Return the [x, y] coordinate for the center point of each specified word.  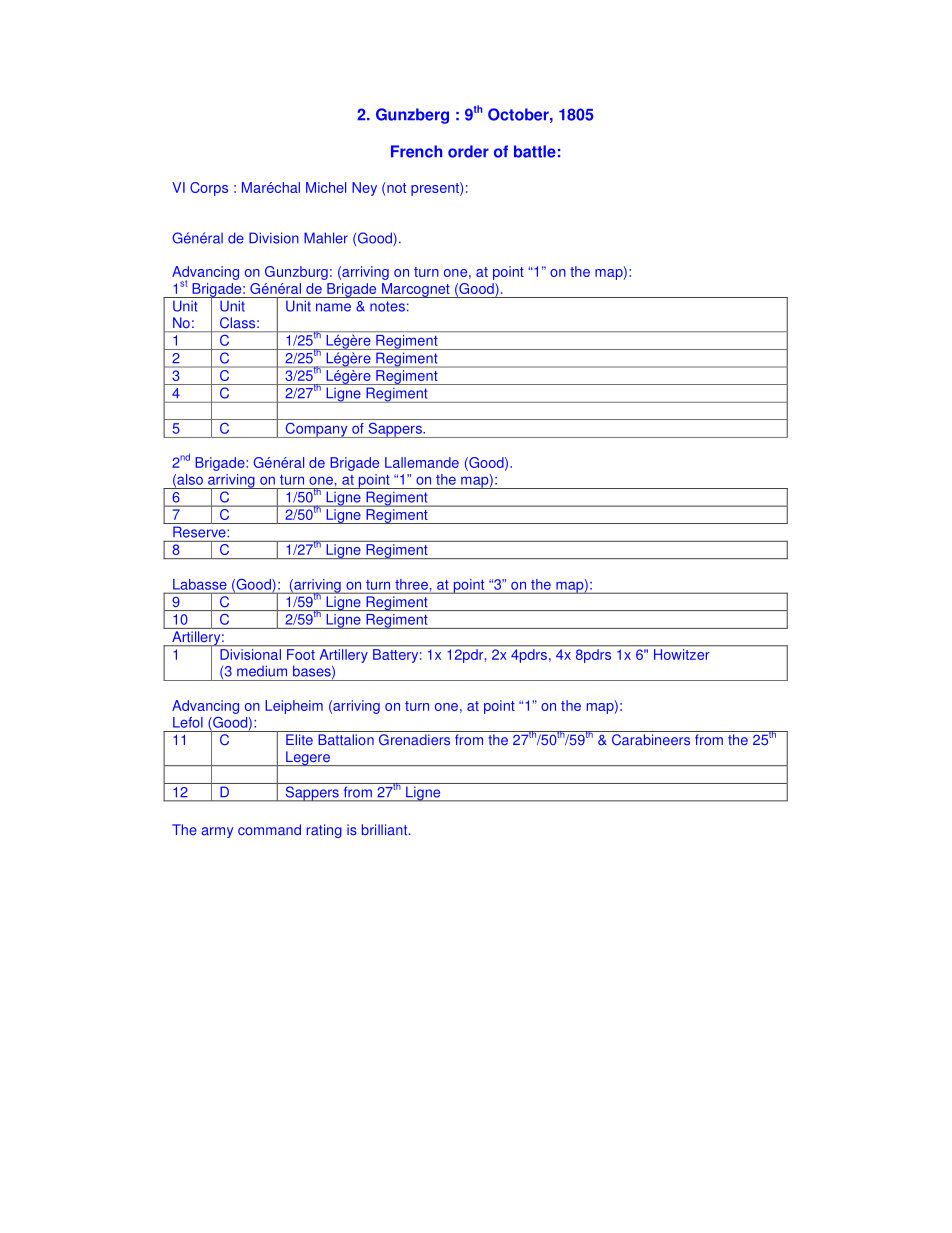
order [468, 151]
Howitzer [681, 654]
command [269, 830]
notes [387, 306]
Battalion [346, 740]
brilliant [386, 830]
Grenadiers [414, 739]
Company [316, 430]
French [416, 151]
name [333, 307]
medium [262, 671]
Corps [209, 189]
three [411, 584]
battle [535, 151]
